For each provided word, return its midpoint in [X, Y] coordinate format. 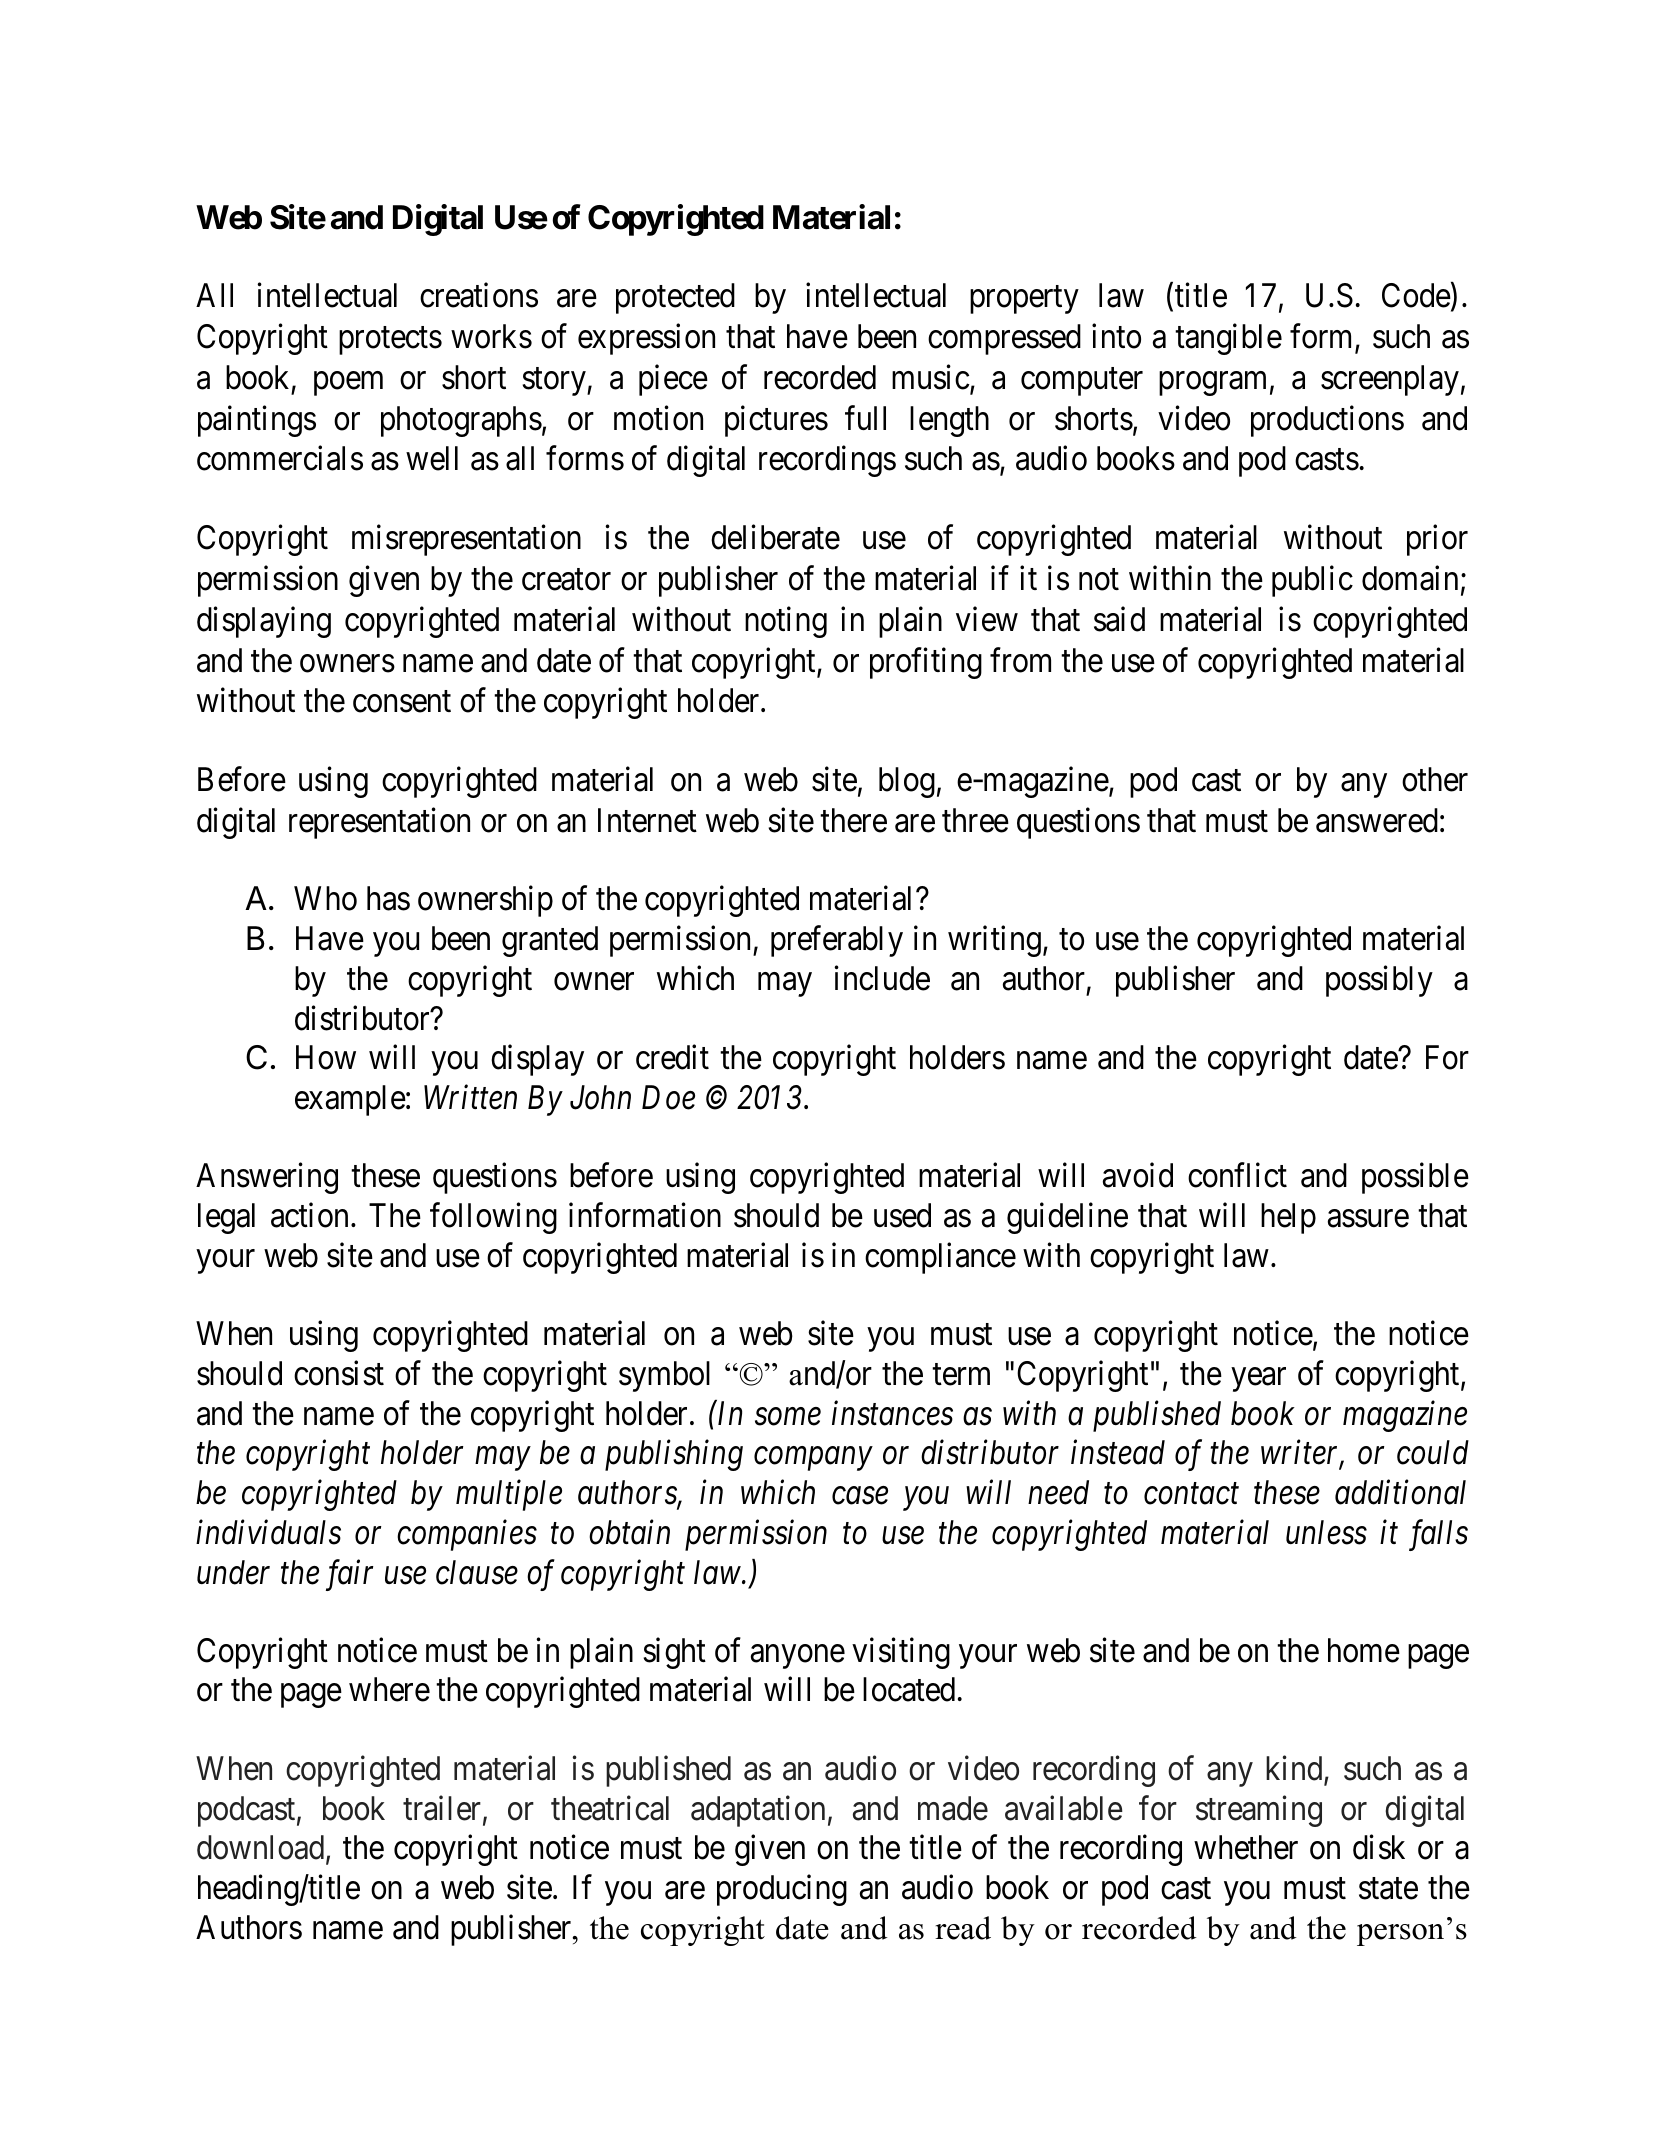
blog [907, 782]
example [350, 1100]
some [788, 1417]
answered [1377, 820]
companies [467, 1536]
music [930, 377]
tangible [1228, 339]
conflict [1237, 1175]
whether [1246, 1847]
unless [1326, 1532]
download [262, 1849]
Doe [668, 1098]
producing [782, 1890]
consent [402, 702]
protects [390, 341]
